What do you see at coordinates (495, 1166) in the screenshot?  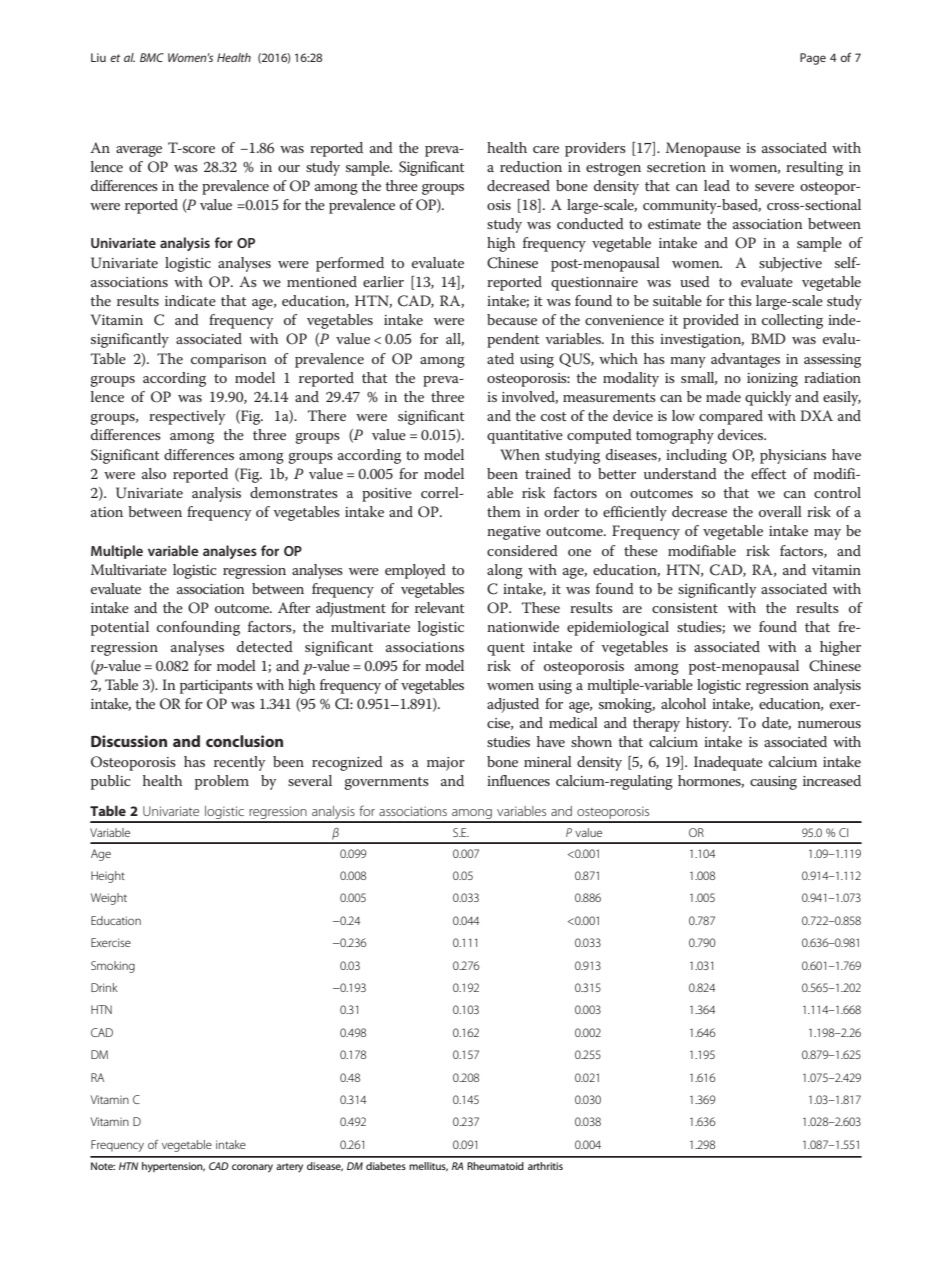 I see `Rheumatoid` at bounding box center [495, 1166].
